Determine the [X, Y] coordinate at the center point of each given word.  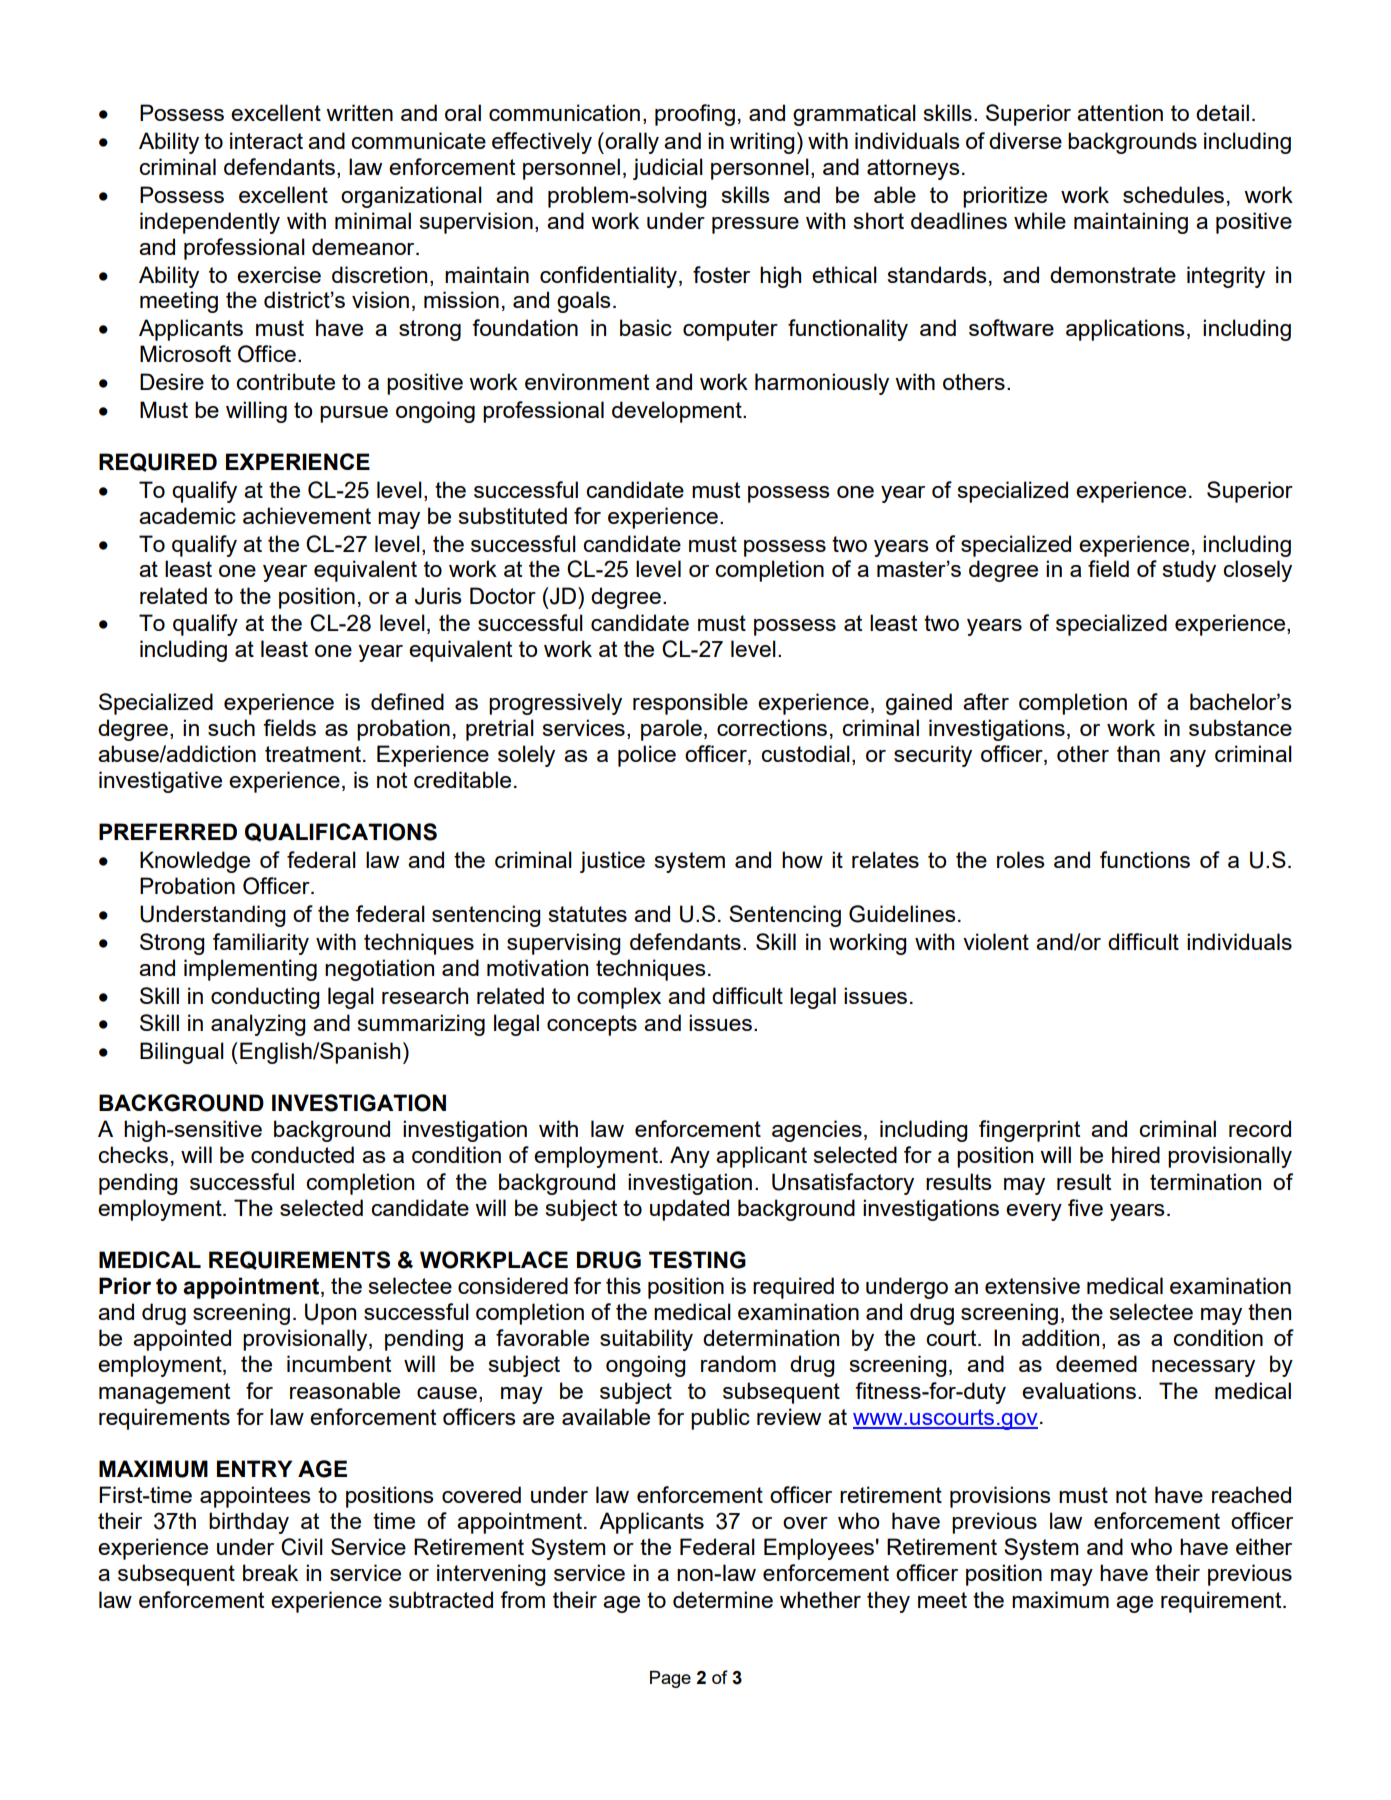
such [231, 727]
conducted [302, 1154]
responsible [690, 704]
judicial [668, 169]
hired [1136, 1154]
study [1189, 571]
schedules [1173, 194]
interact [266, 140]
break [270, 1572]
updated [689, 1210]
